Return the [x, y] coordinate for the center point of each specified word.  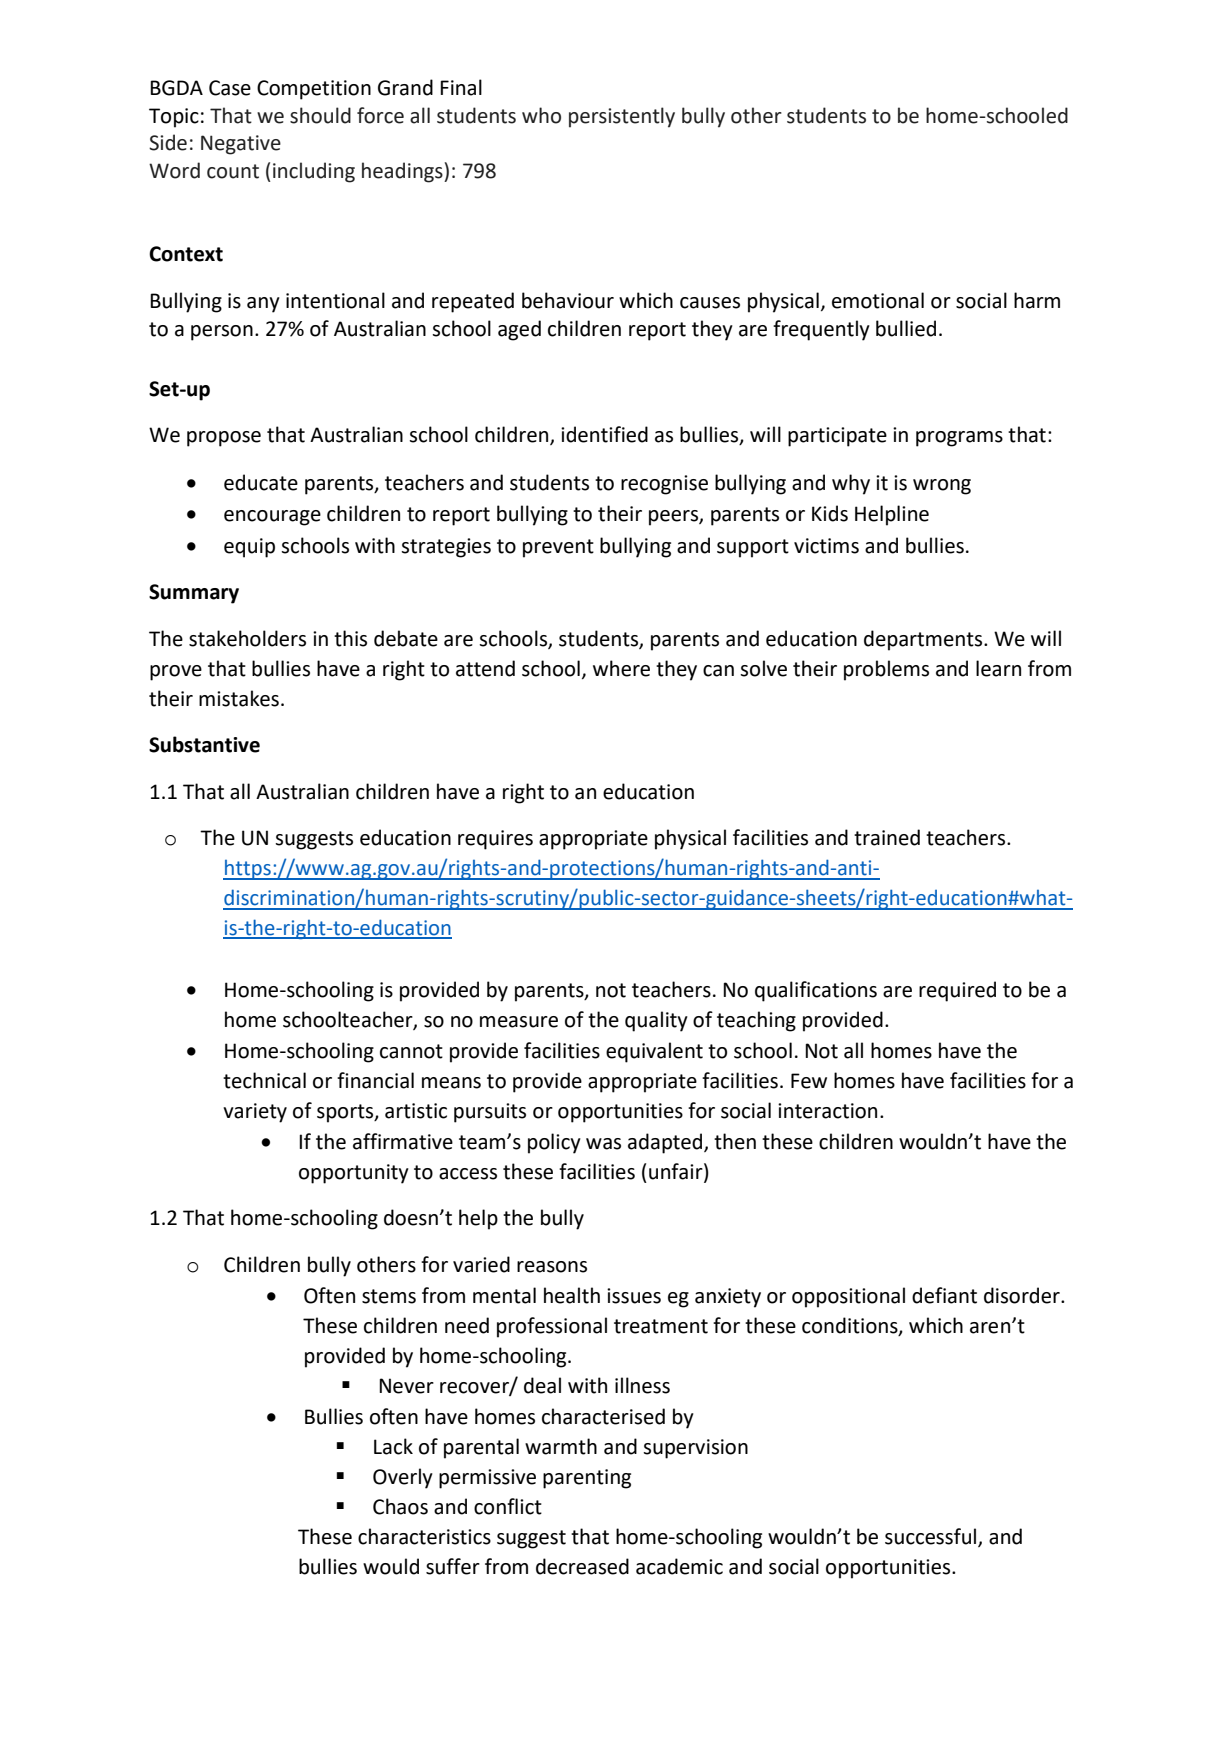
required [957, 991]
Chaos [400, 1506]
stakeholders [247, 638]
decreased [582, 1566]
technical [264, 1080]
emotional [878, 300]
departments [924, 640]
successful [932, 1537]
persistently [622, 117]
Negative [241, 145]
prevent [558, 548]
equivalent [654, 1052]
